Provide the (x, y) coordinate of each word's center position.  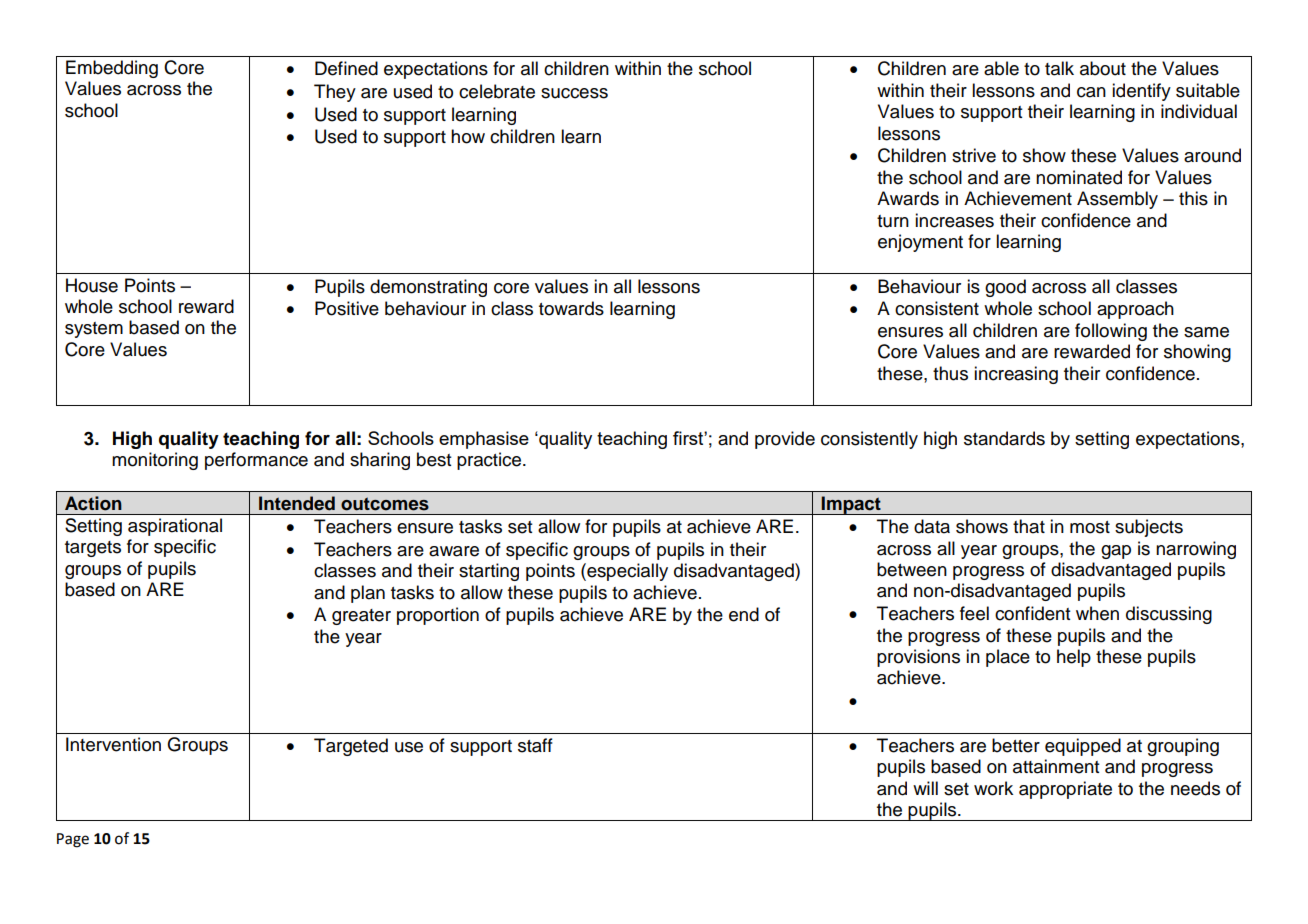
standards (1004, 438)
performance (256, 461)
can (1091, 92)
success (574, 93)
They (335, 93)
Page (73, 840)
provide (785, 440)
